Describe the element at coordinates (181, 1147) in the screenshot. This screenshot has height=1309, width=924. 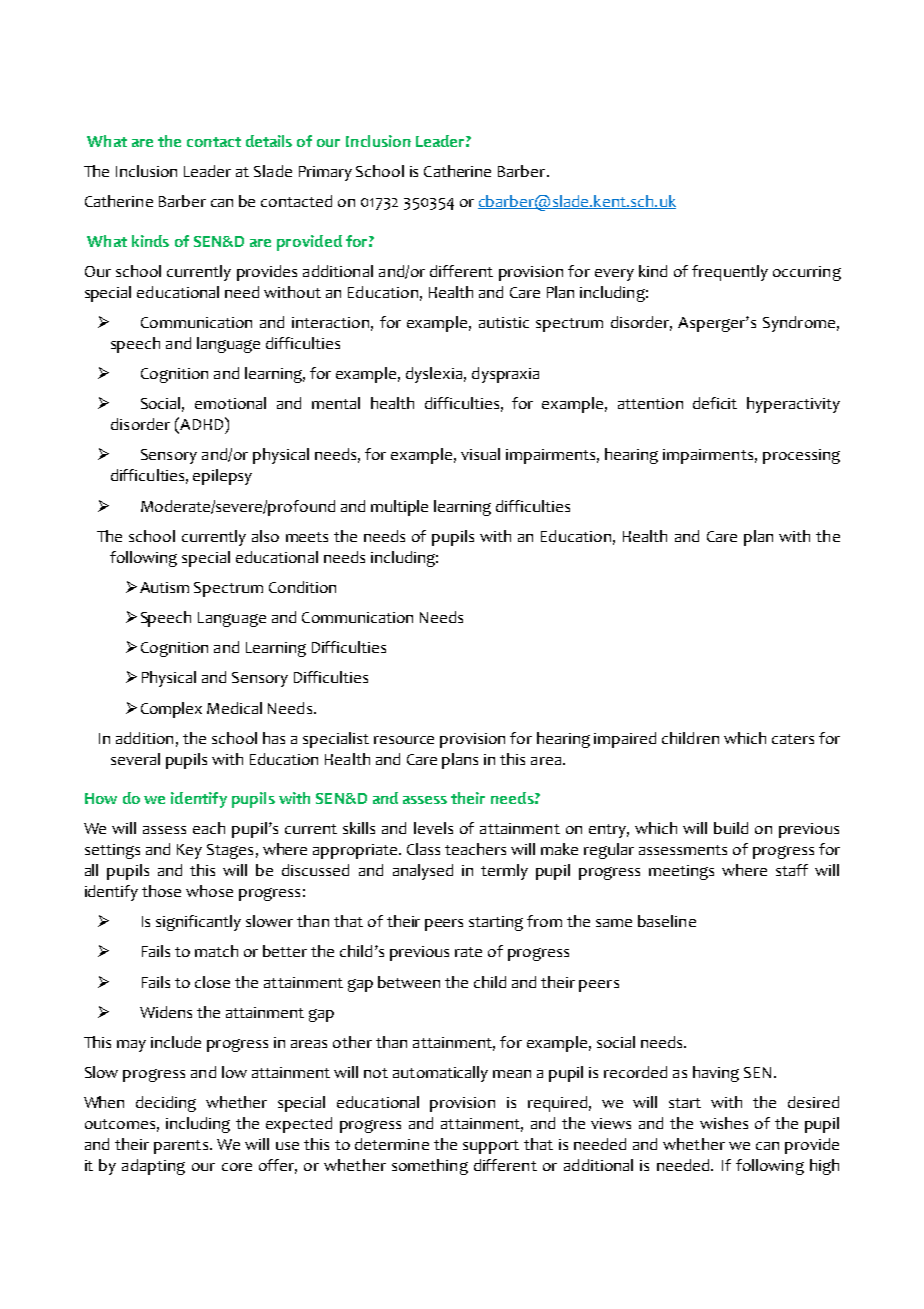
I see `parents` at that location.
